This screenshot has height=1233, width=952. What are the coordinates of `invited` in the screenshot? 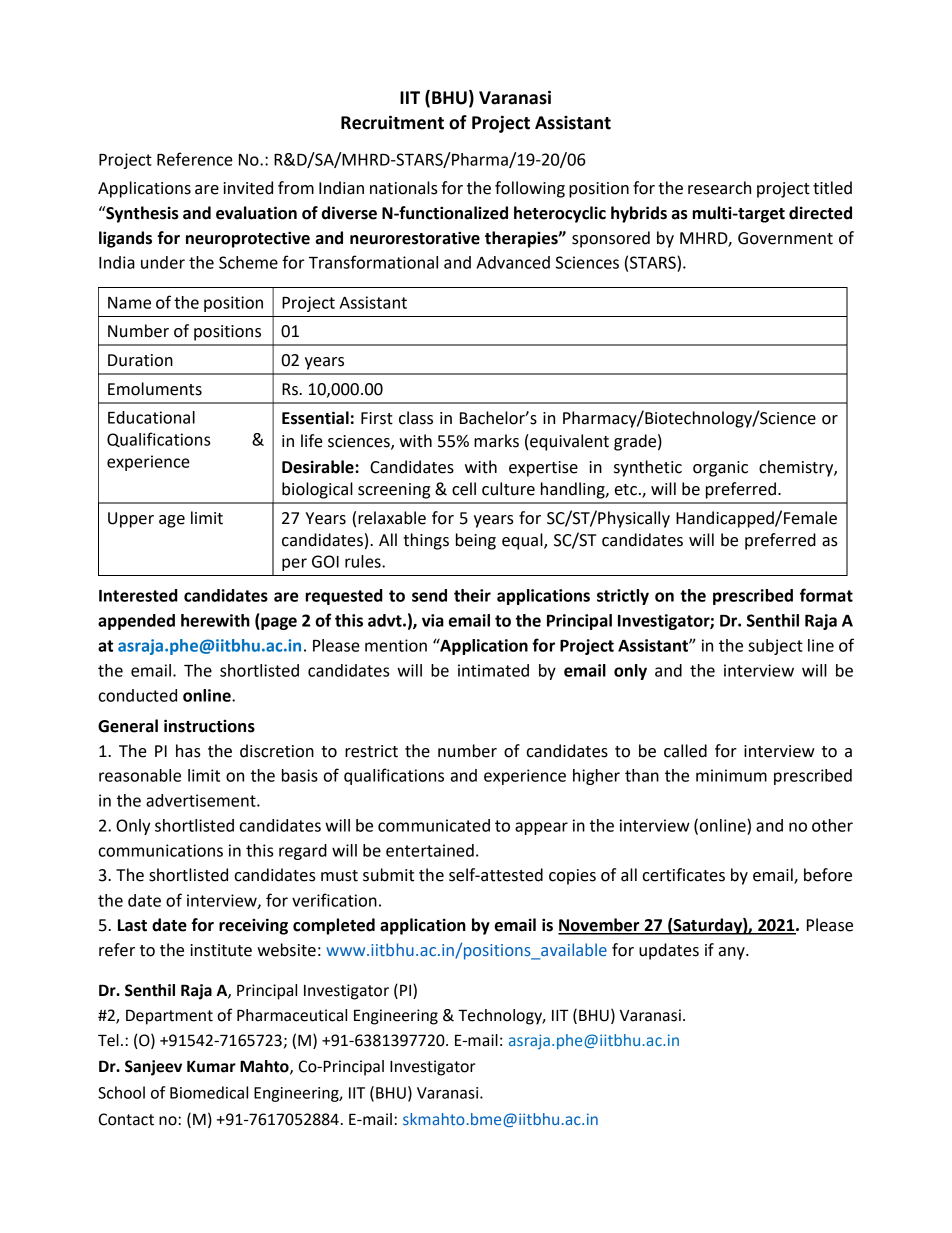 It's located at (248, 188).
